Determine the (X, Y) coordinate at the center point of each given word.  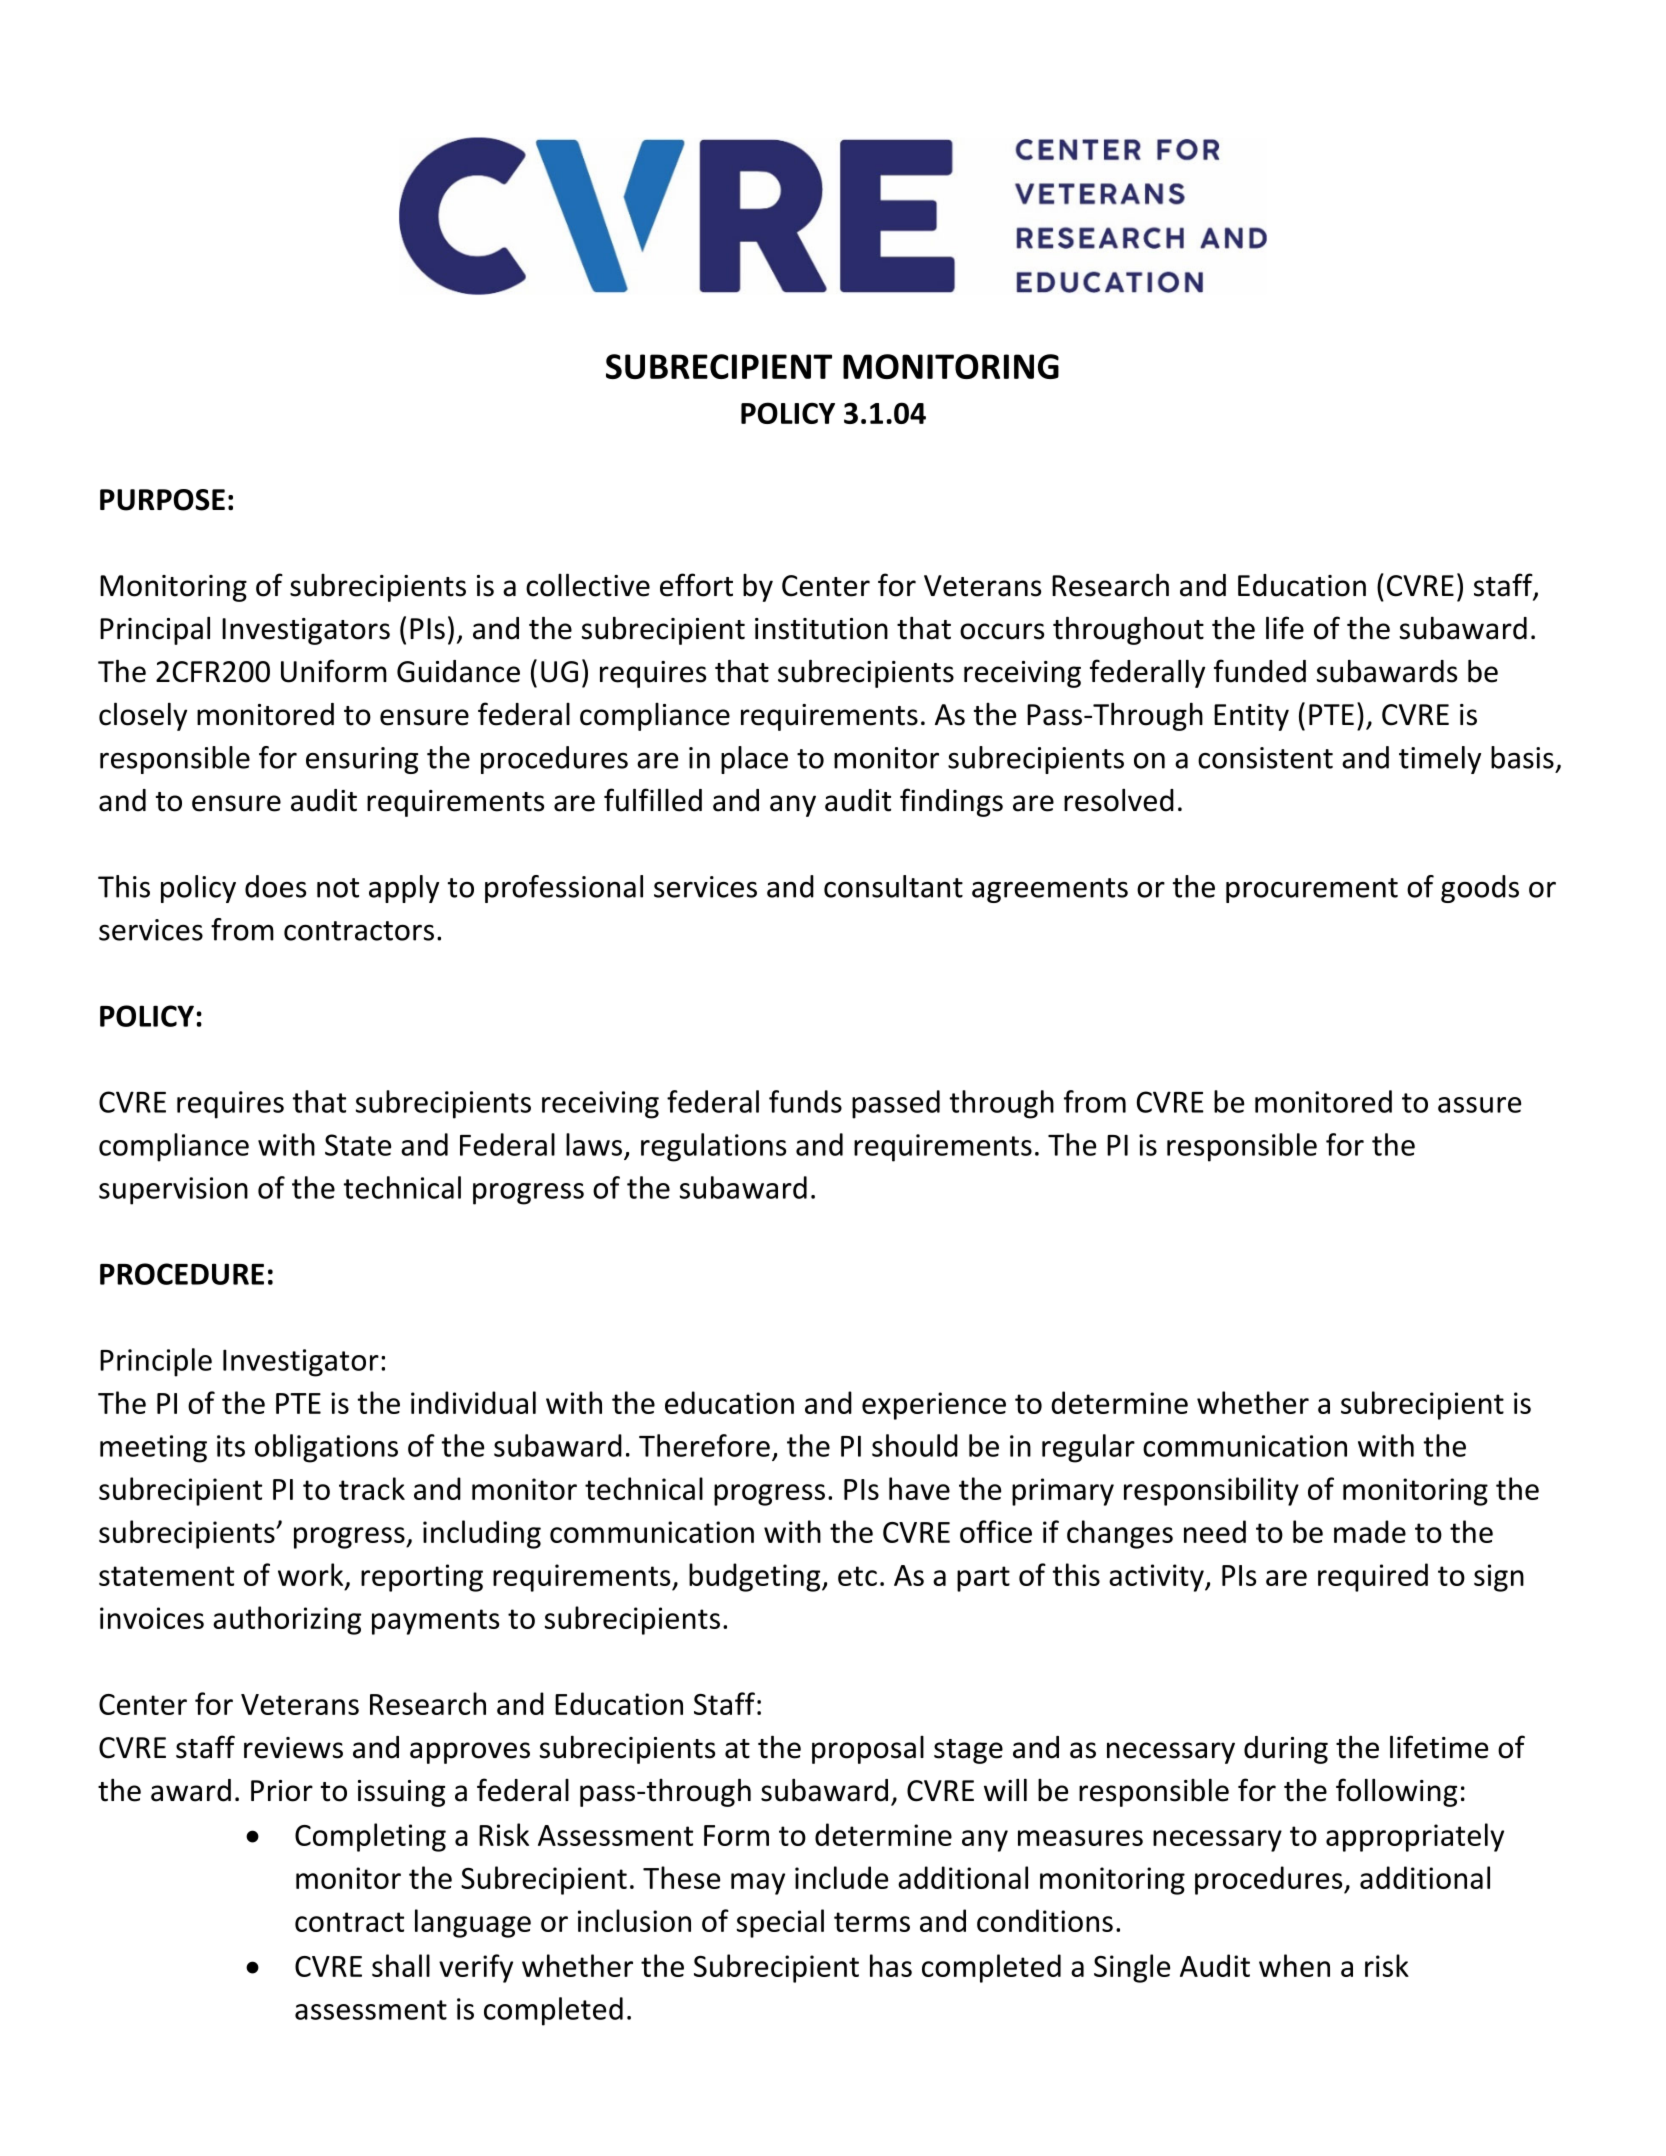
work (312, 1576)
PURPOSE (162, 500)
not (338, 888)
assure (1479, 1105)
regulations (713, 1147)
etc (857, 1576)
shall (401, 1965)
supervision (173, 1191)
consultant (893, 886)
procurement (1312, 890)
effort (696, 585)
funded (1260, 671)
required (1373, 1577)
